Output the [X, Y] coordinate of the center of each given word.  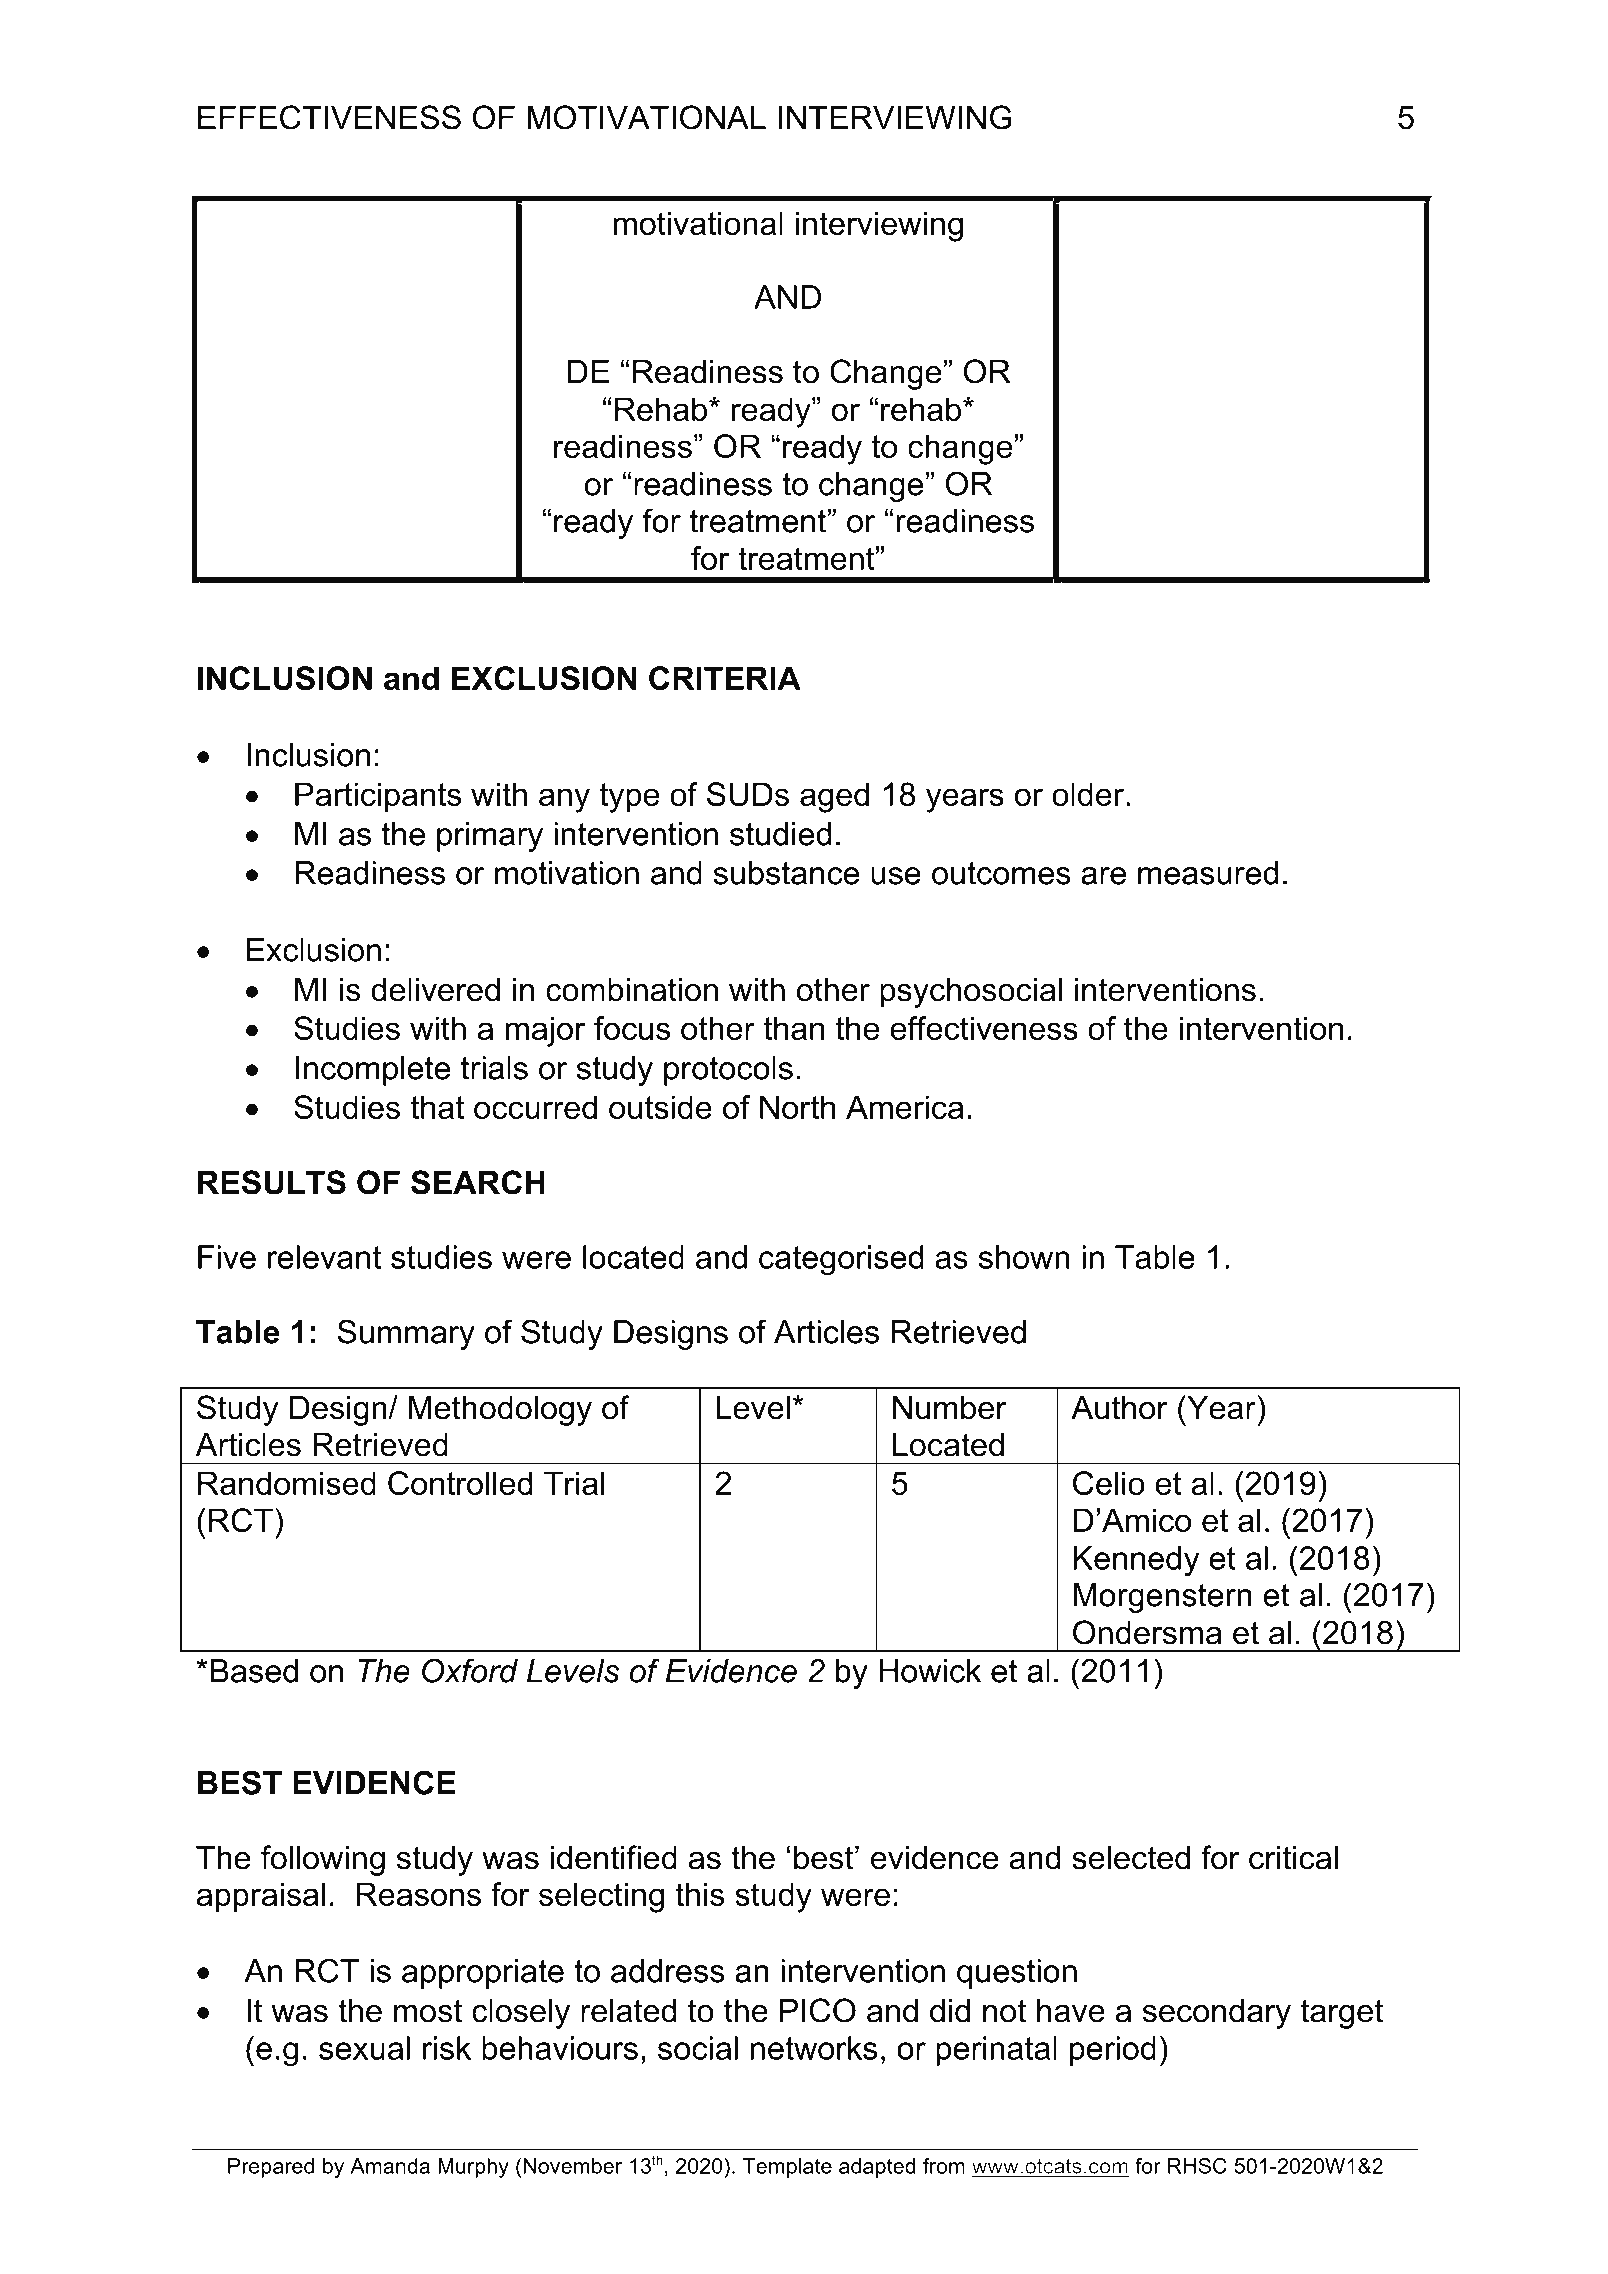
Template [787, 2168]
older [1089, 794]
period [1113, 2051]
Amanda [390, 2166]
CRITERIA [725, 678]
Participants [378, 797]
